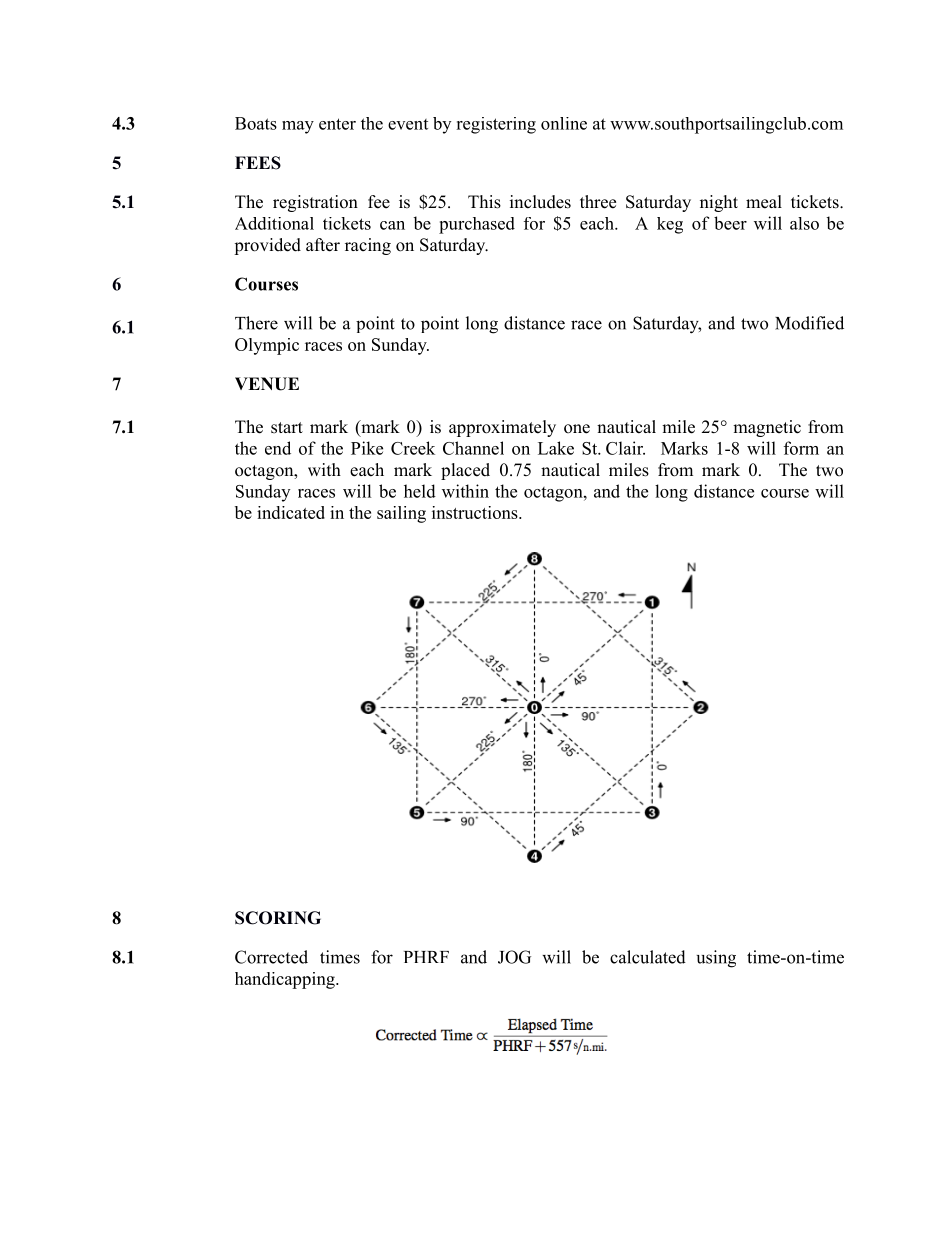 The height and width of the screenshot is (1233, 952). I want to click on form, so click(801, 448).
